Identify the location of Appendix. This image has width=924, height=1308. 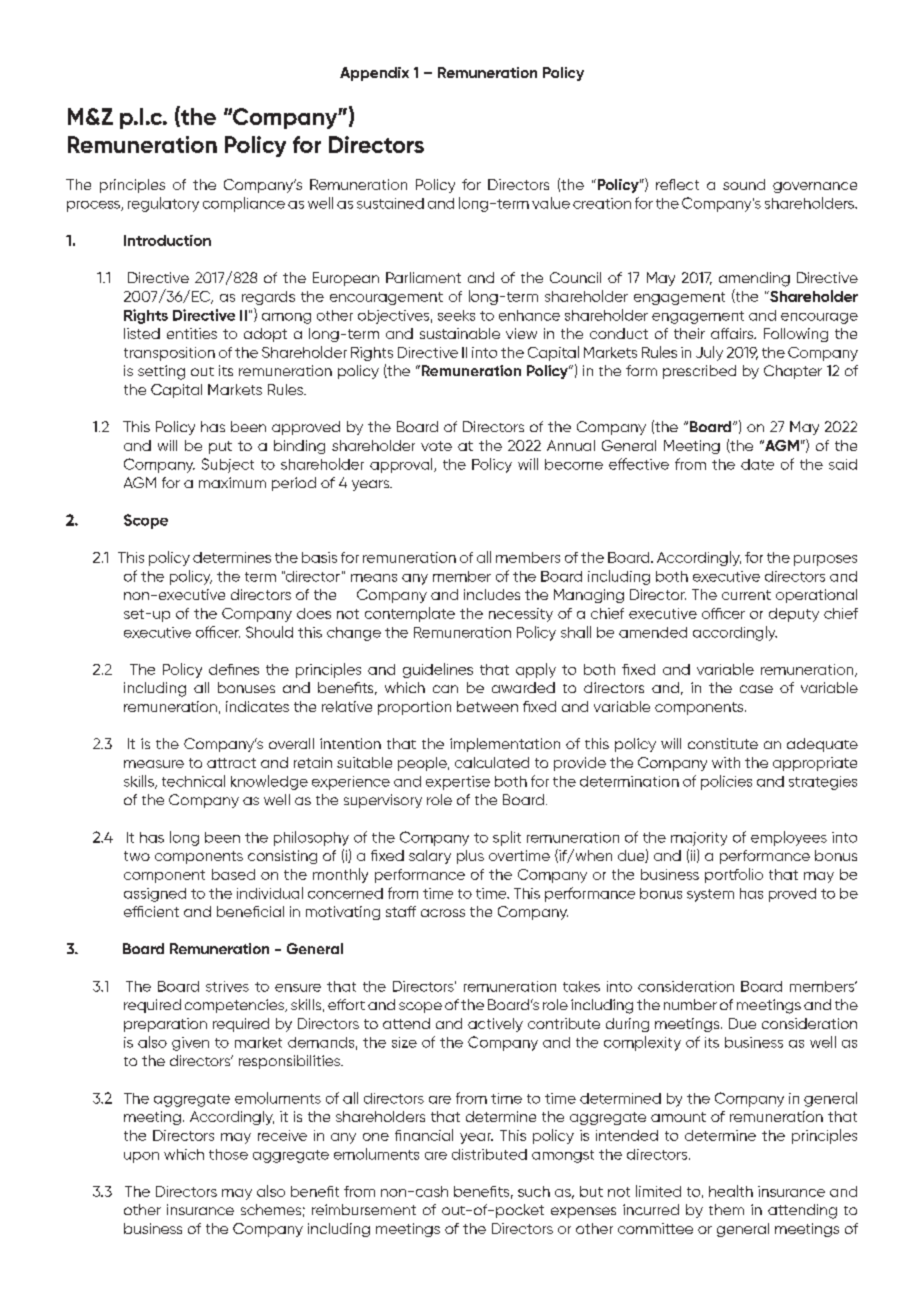
(374, 74).
